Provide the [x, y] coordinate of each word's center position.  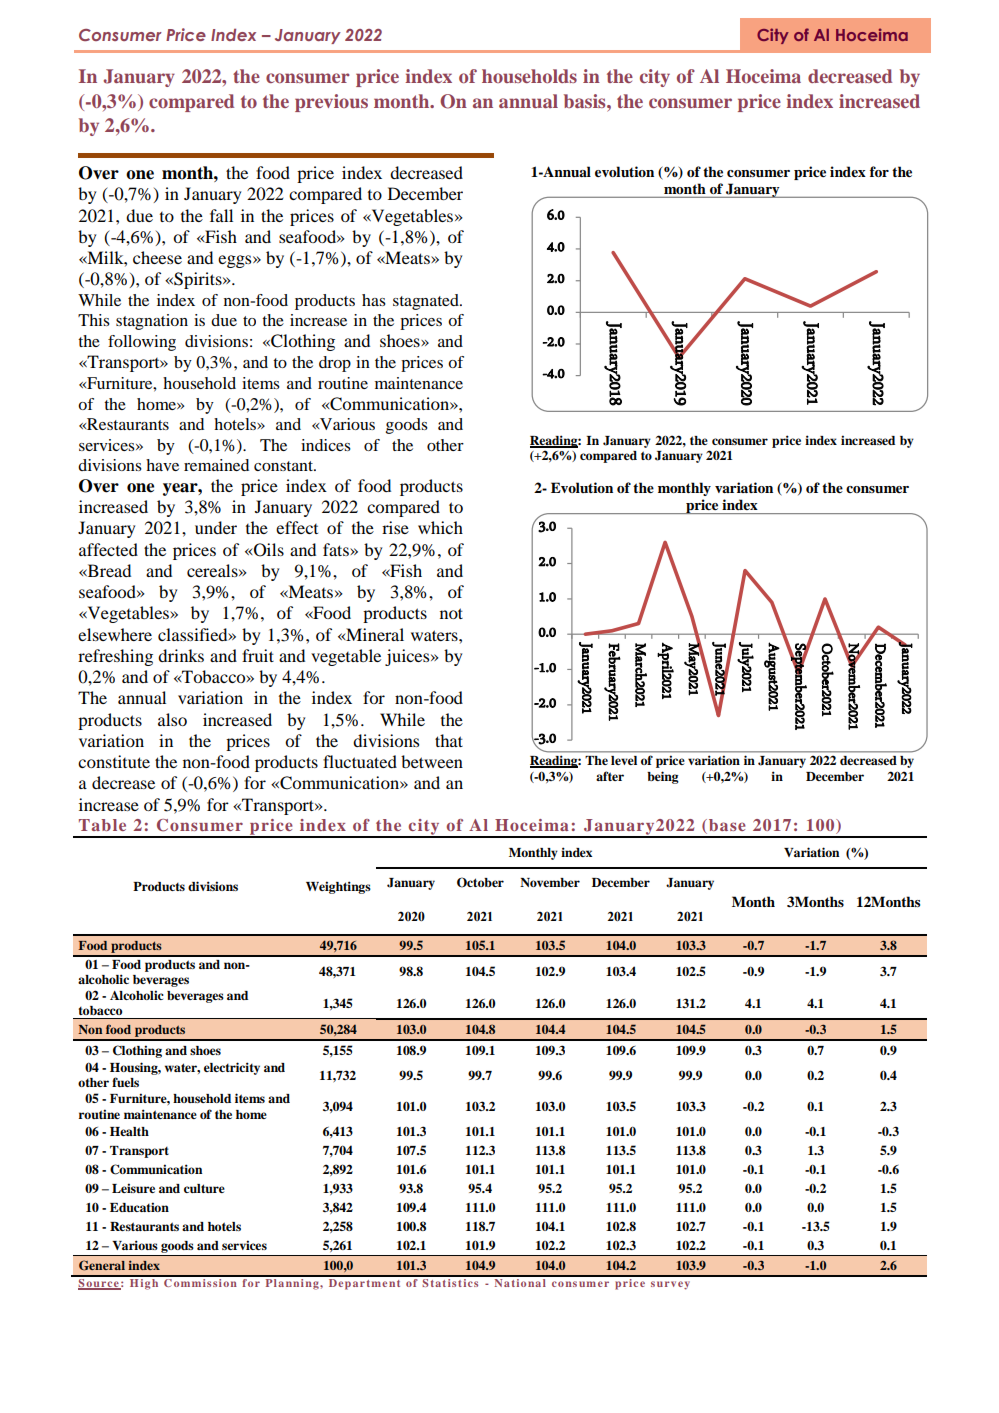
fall [221, 215]
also [172, 719]
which [440, 527]
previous [331, 103]
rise [395, 527]
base [727, 825]
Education [139, 1207]
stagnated [427, 302]
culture [204, 1188]
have [162, 465]
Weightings [338, 887]
